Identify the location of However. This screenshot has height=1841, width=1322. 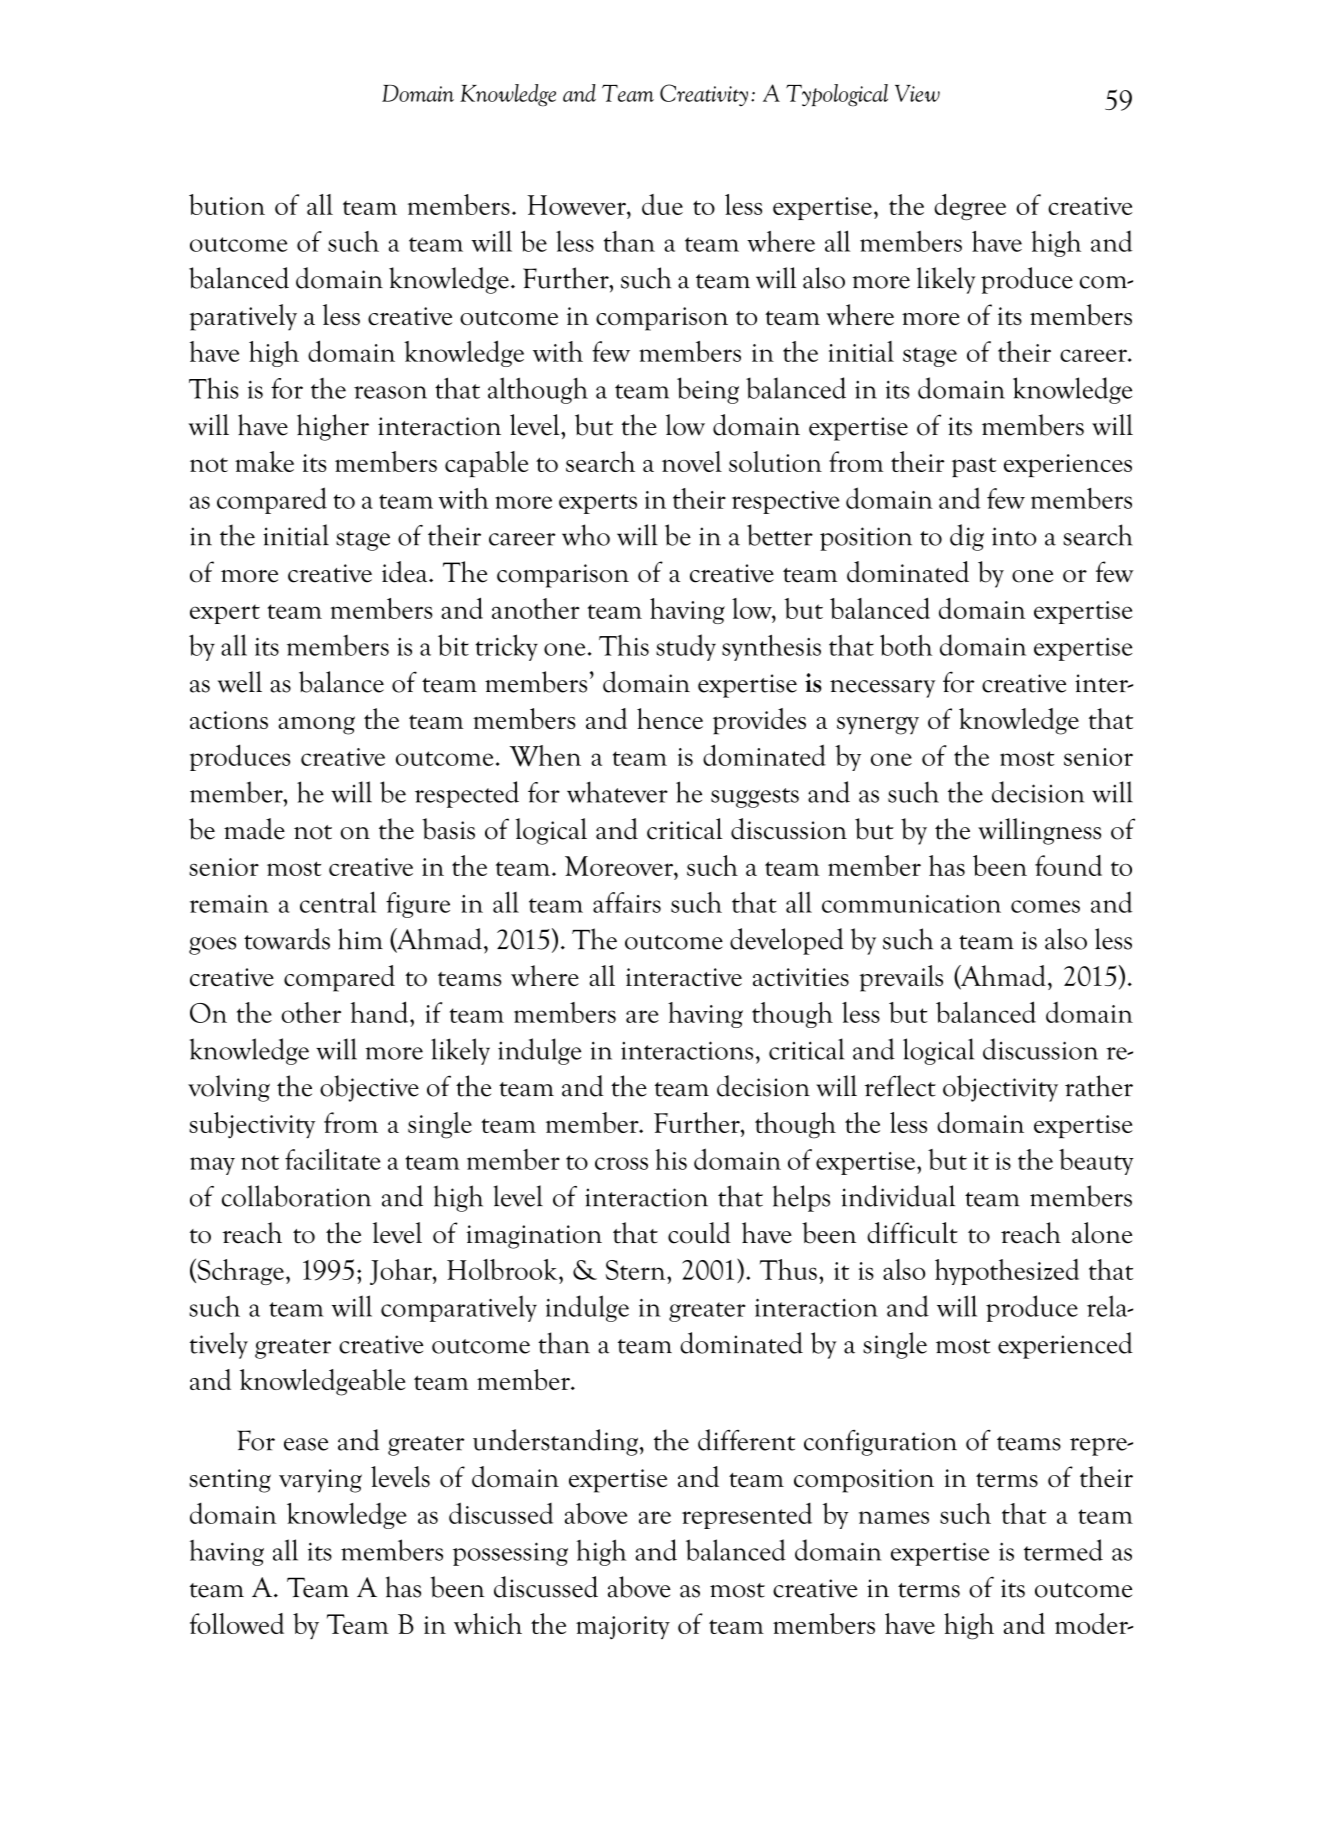
(577, 205).
